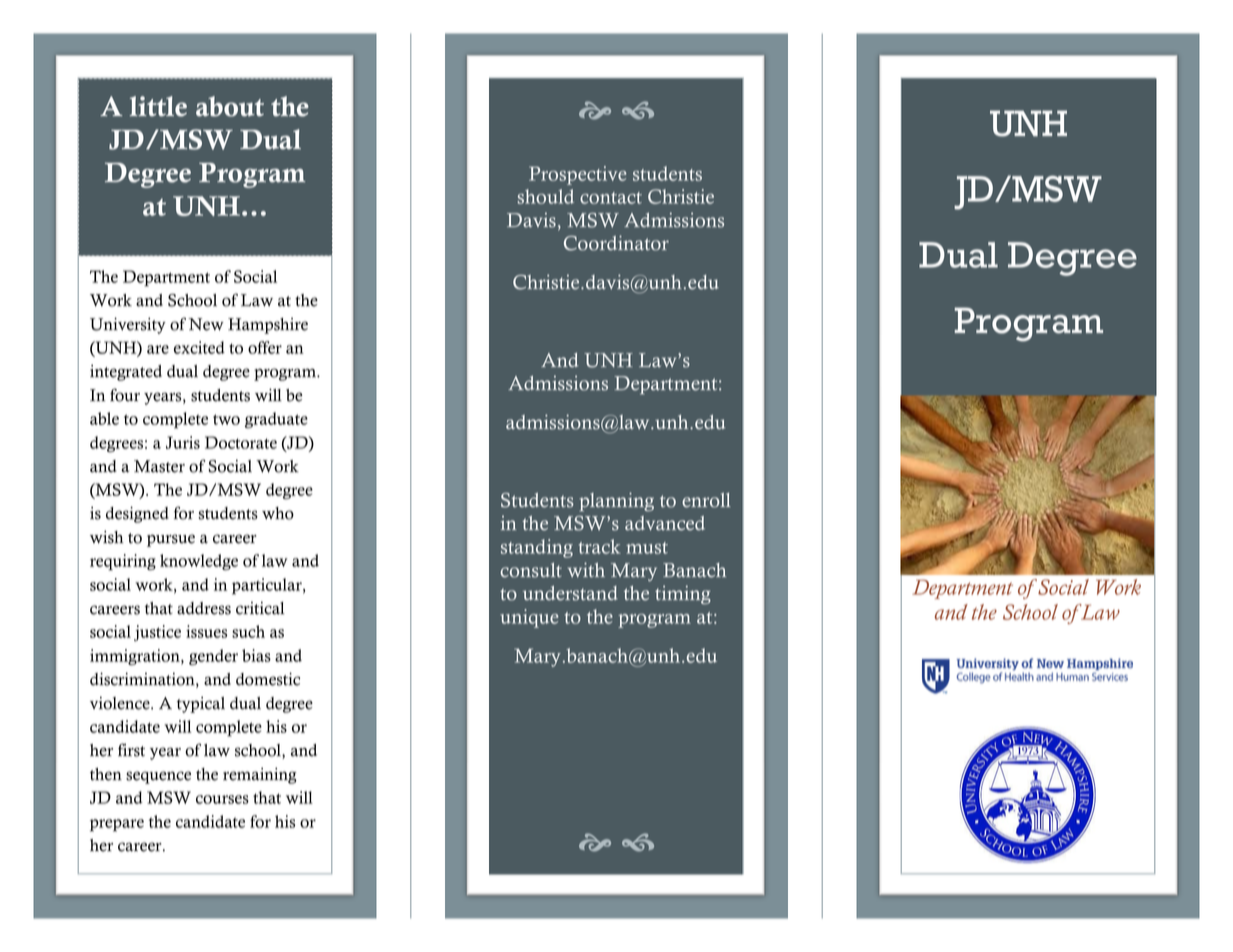  Describe the element at coordinates (616, 502) in the page. I see `planning` at that location.
